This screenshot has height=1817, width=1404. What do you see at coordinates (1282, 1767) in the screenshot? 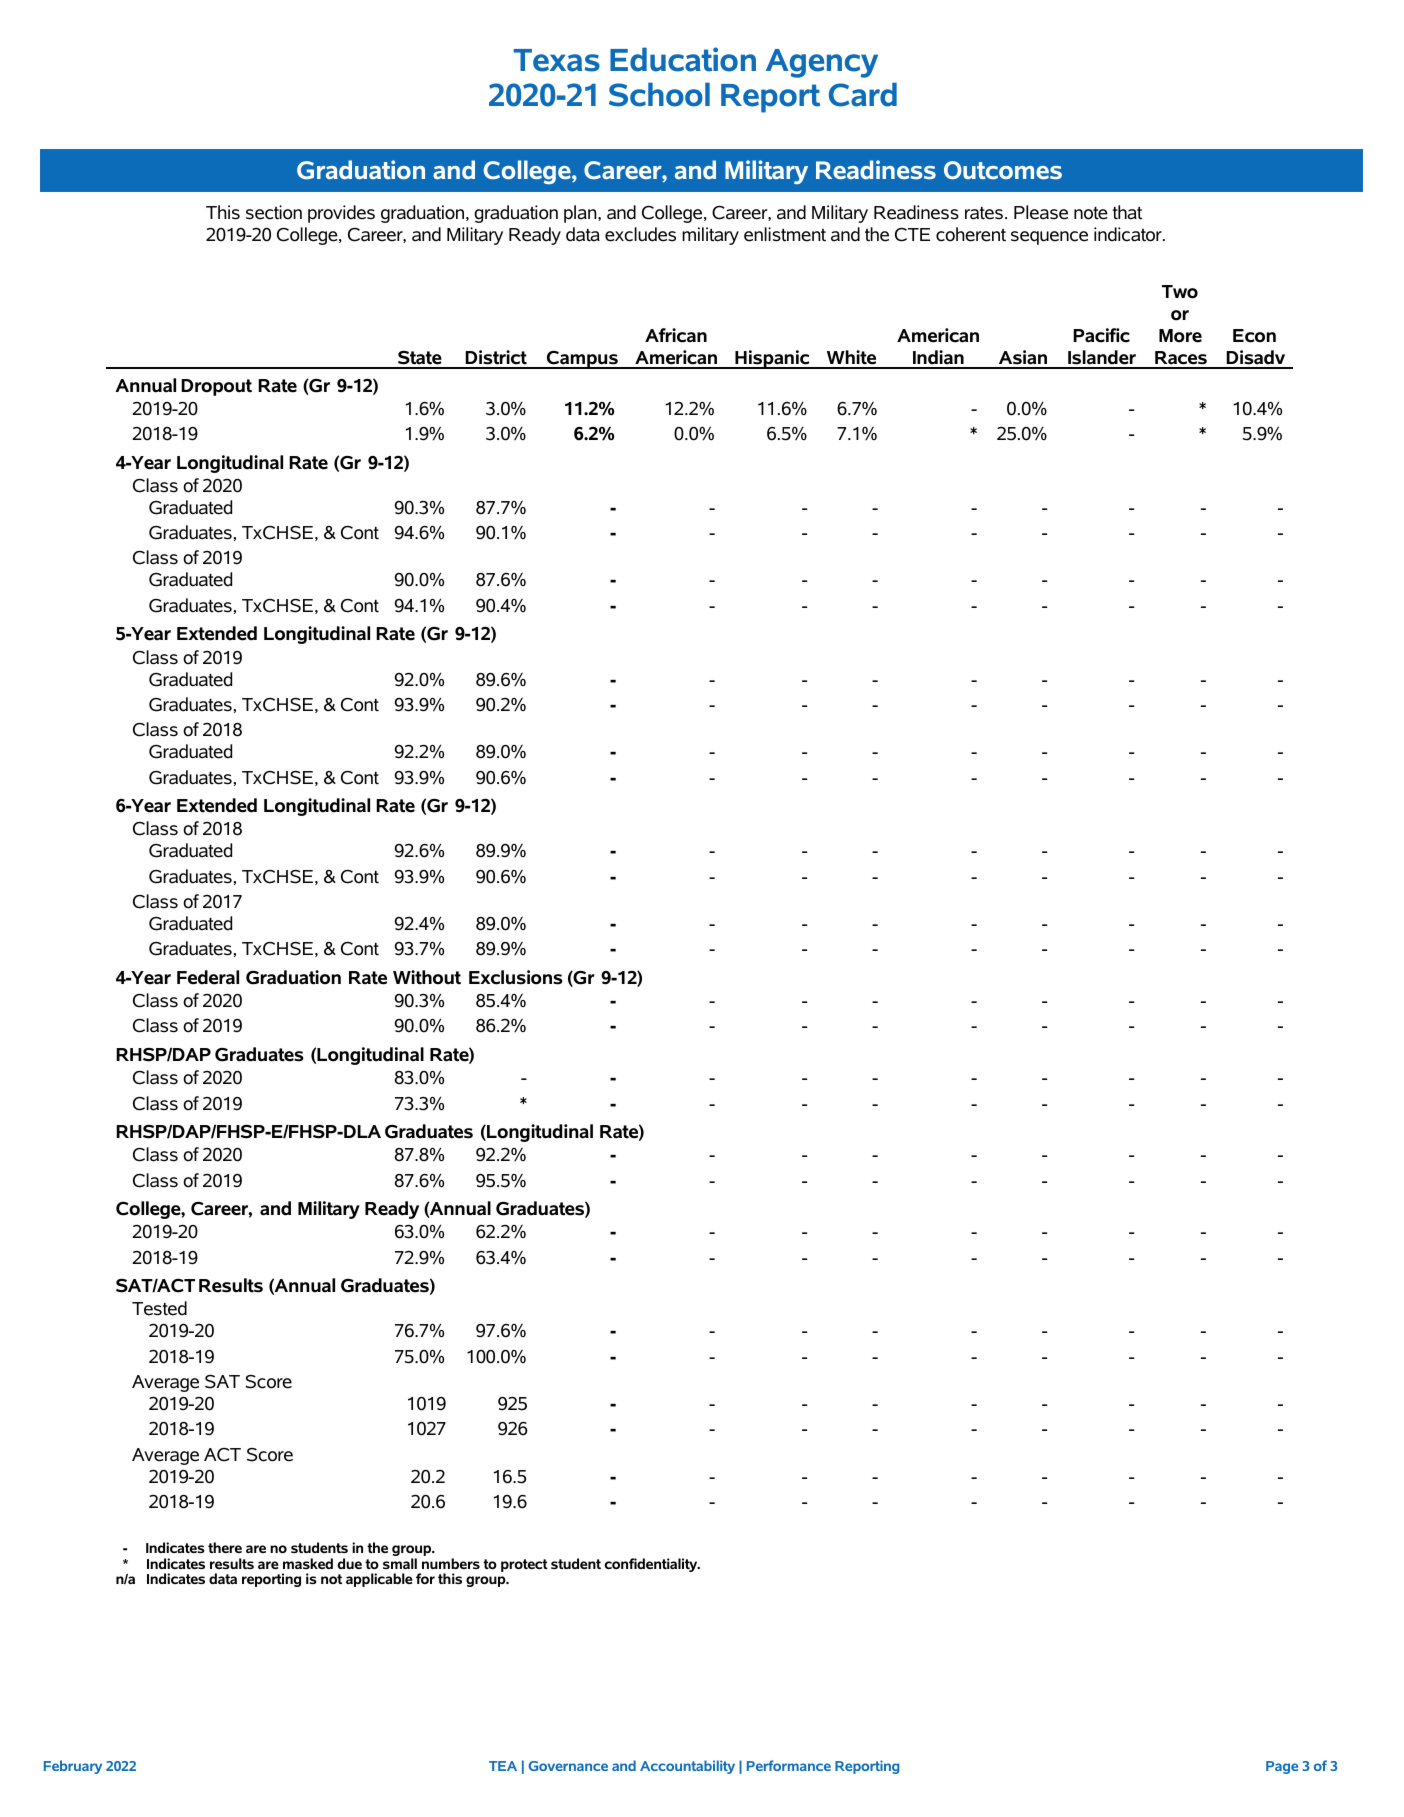
I see `Page` at bounding box center [1282, 1767].
